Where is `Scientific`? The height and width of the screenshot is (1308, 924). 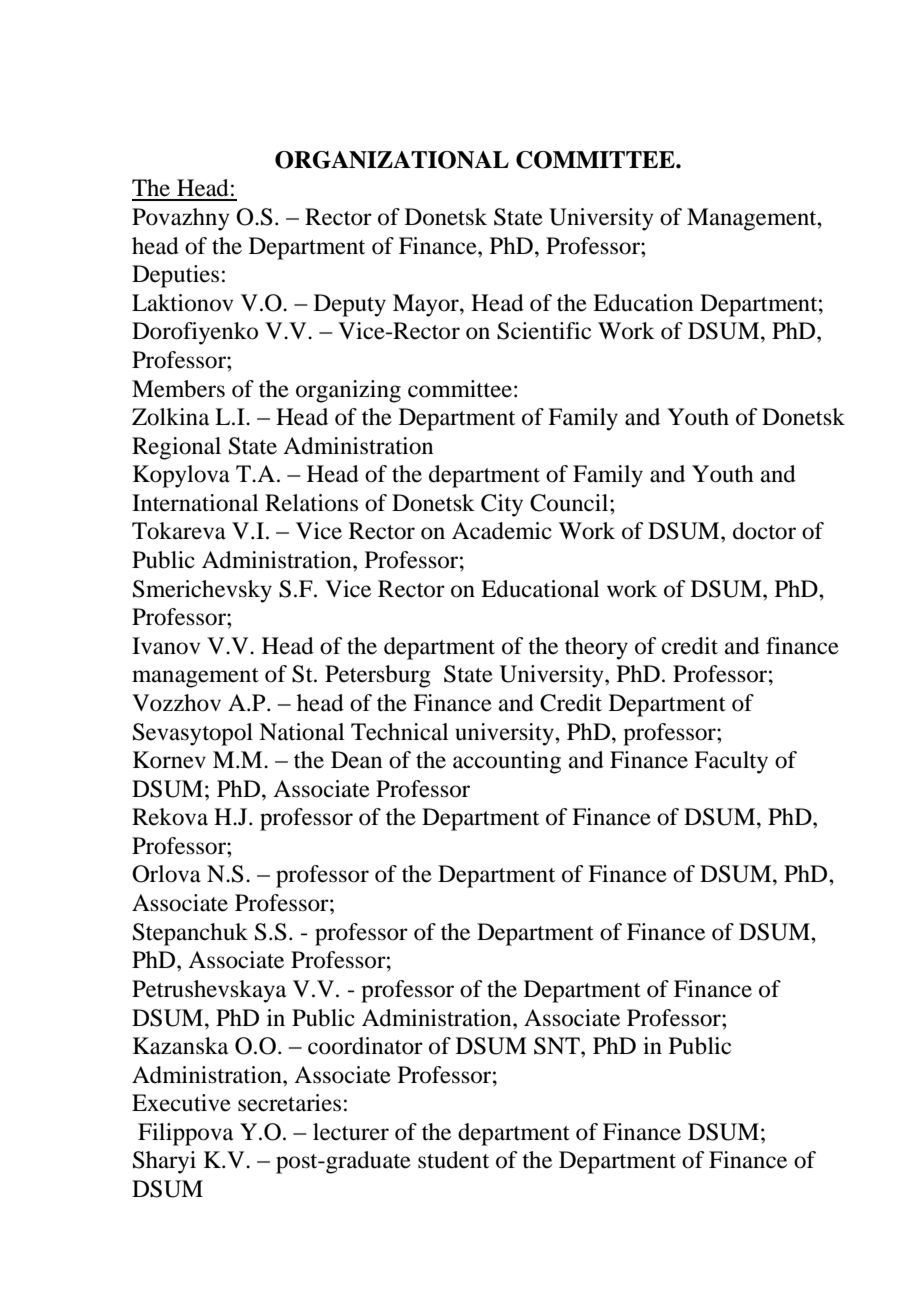
Scientific is located at coordinates (544, 331).
